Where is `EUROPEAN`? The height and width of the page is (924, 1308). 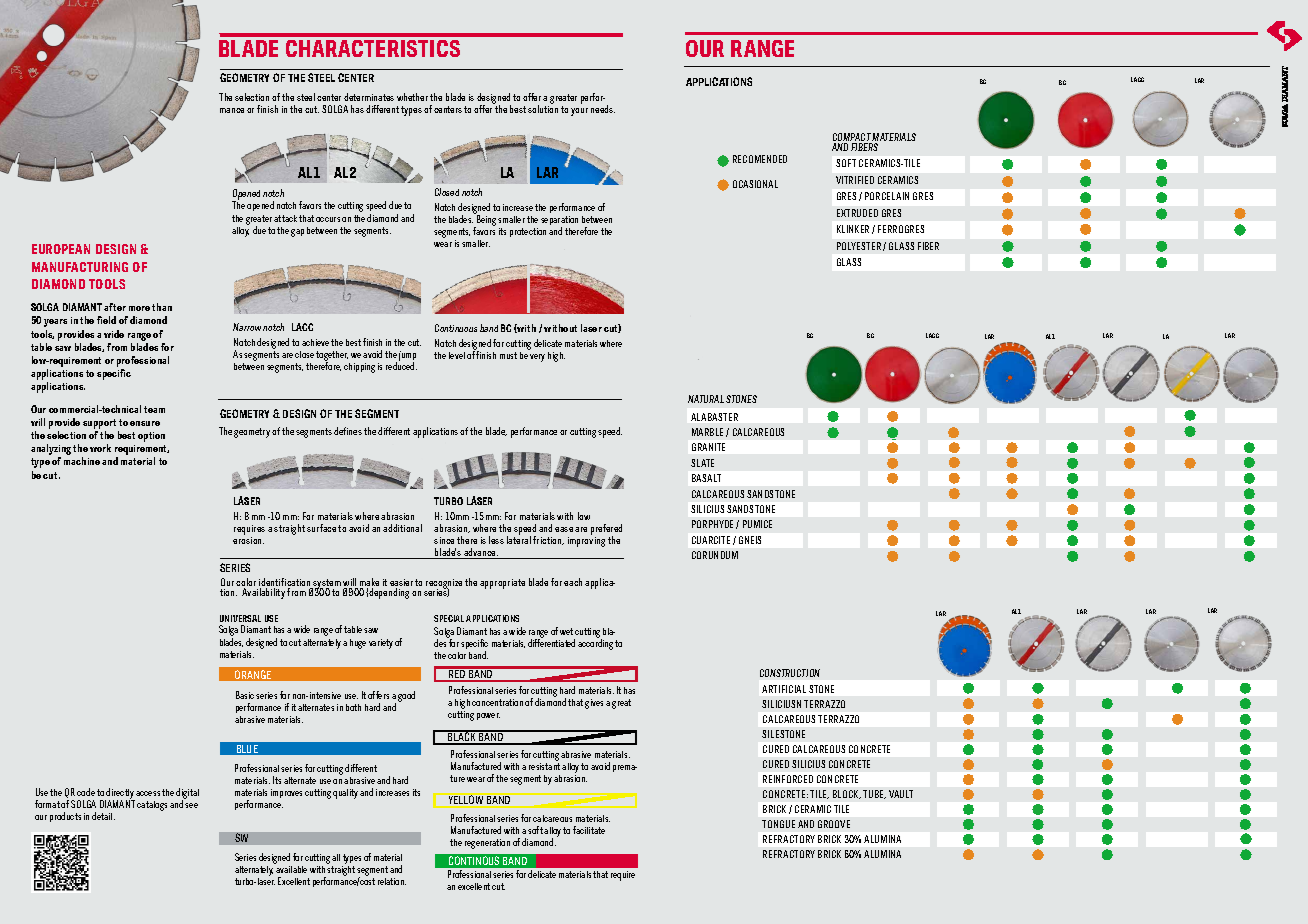 EUROPEAN is located at coordinates (61, 249).
